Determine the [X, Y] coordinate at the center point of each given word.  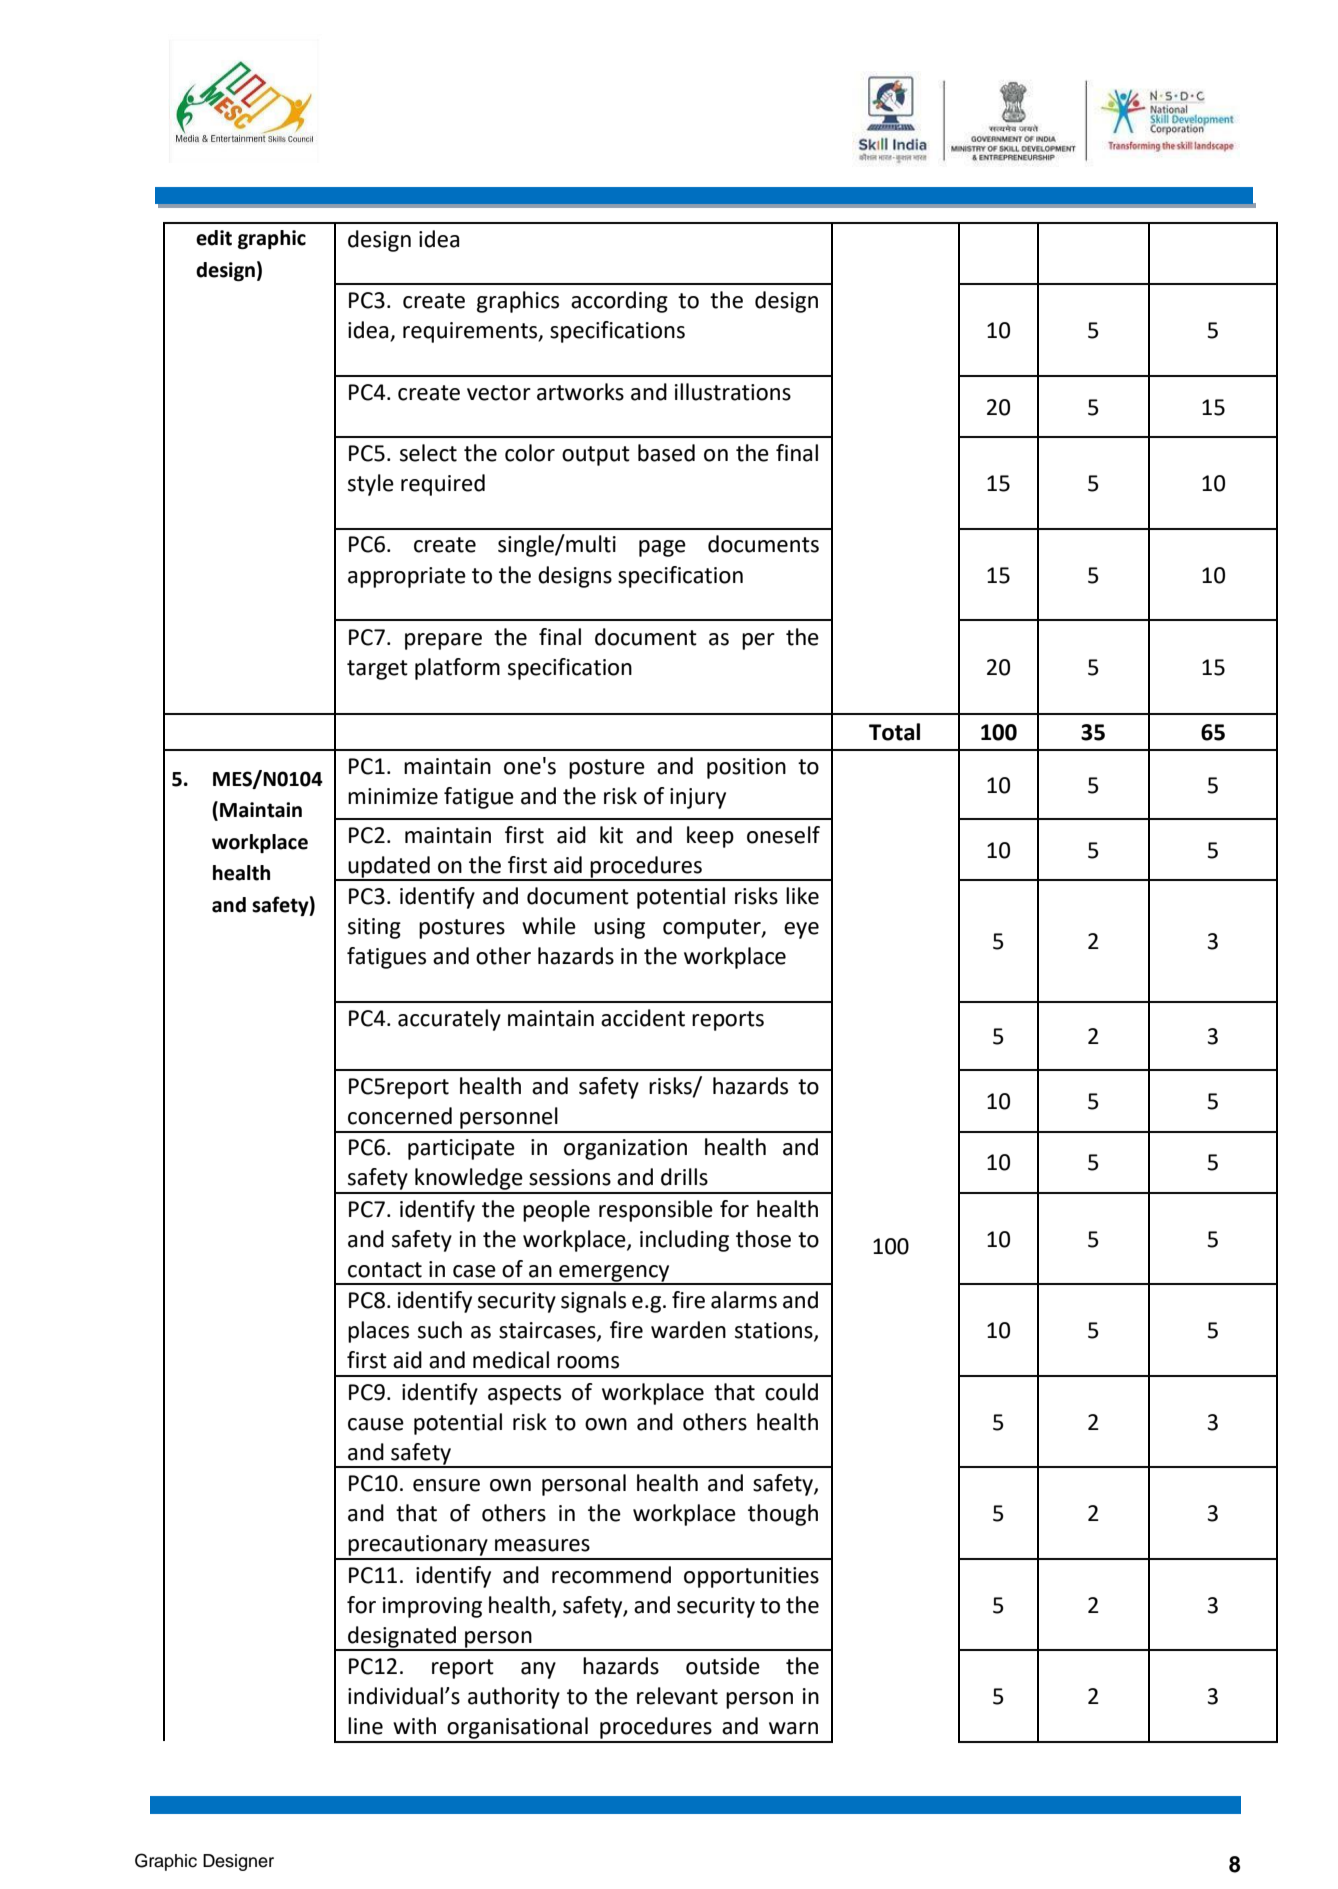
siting [374, 928]
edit [214, 238]
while [549, 926]
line [365, 1726]
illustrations [733, 392]
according [619, 302]
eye [801, 930]
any [538, 1670]
